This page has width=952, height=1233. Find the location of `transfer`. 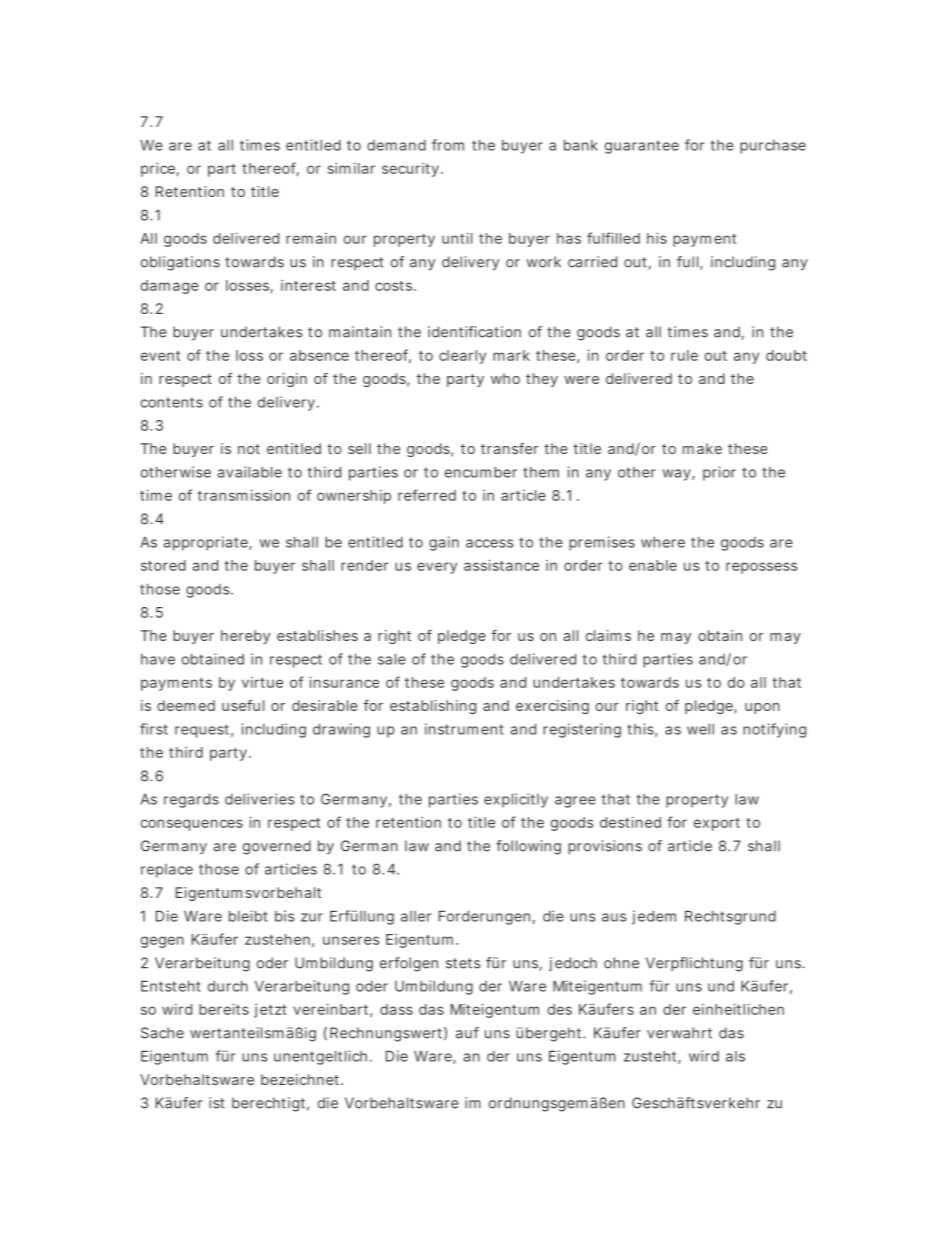

transfer is located at coordinates (509, 448).
